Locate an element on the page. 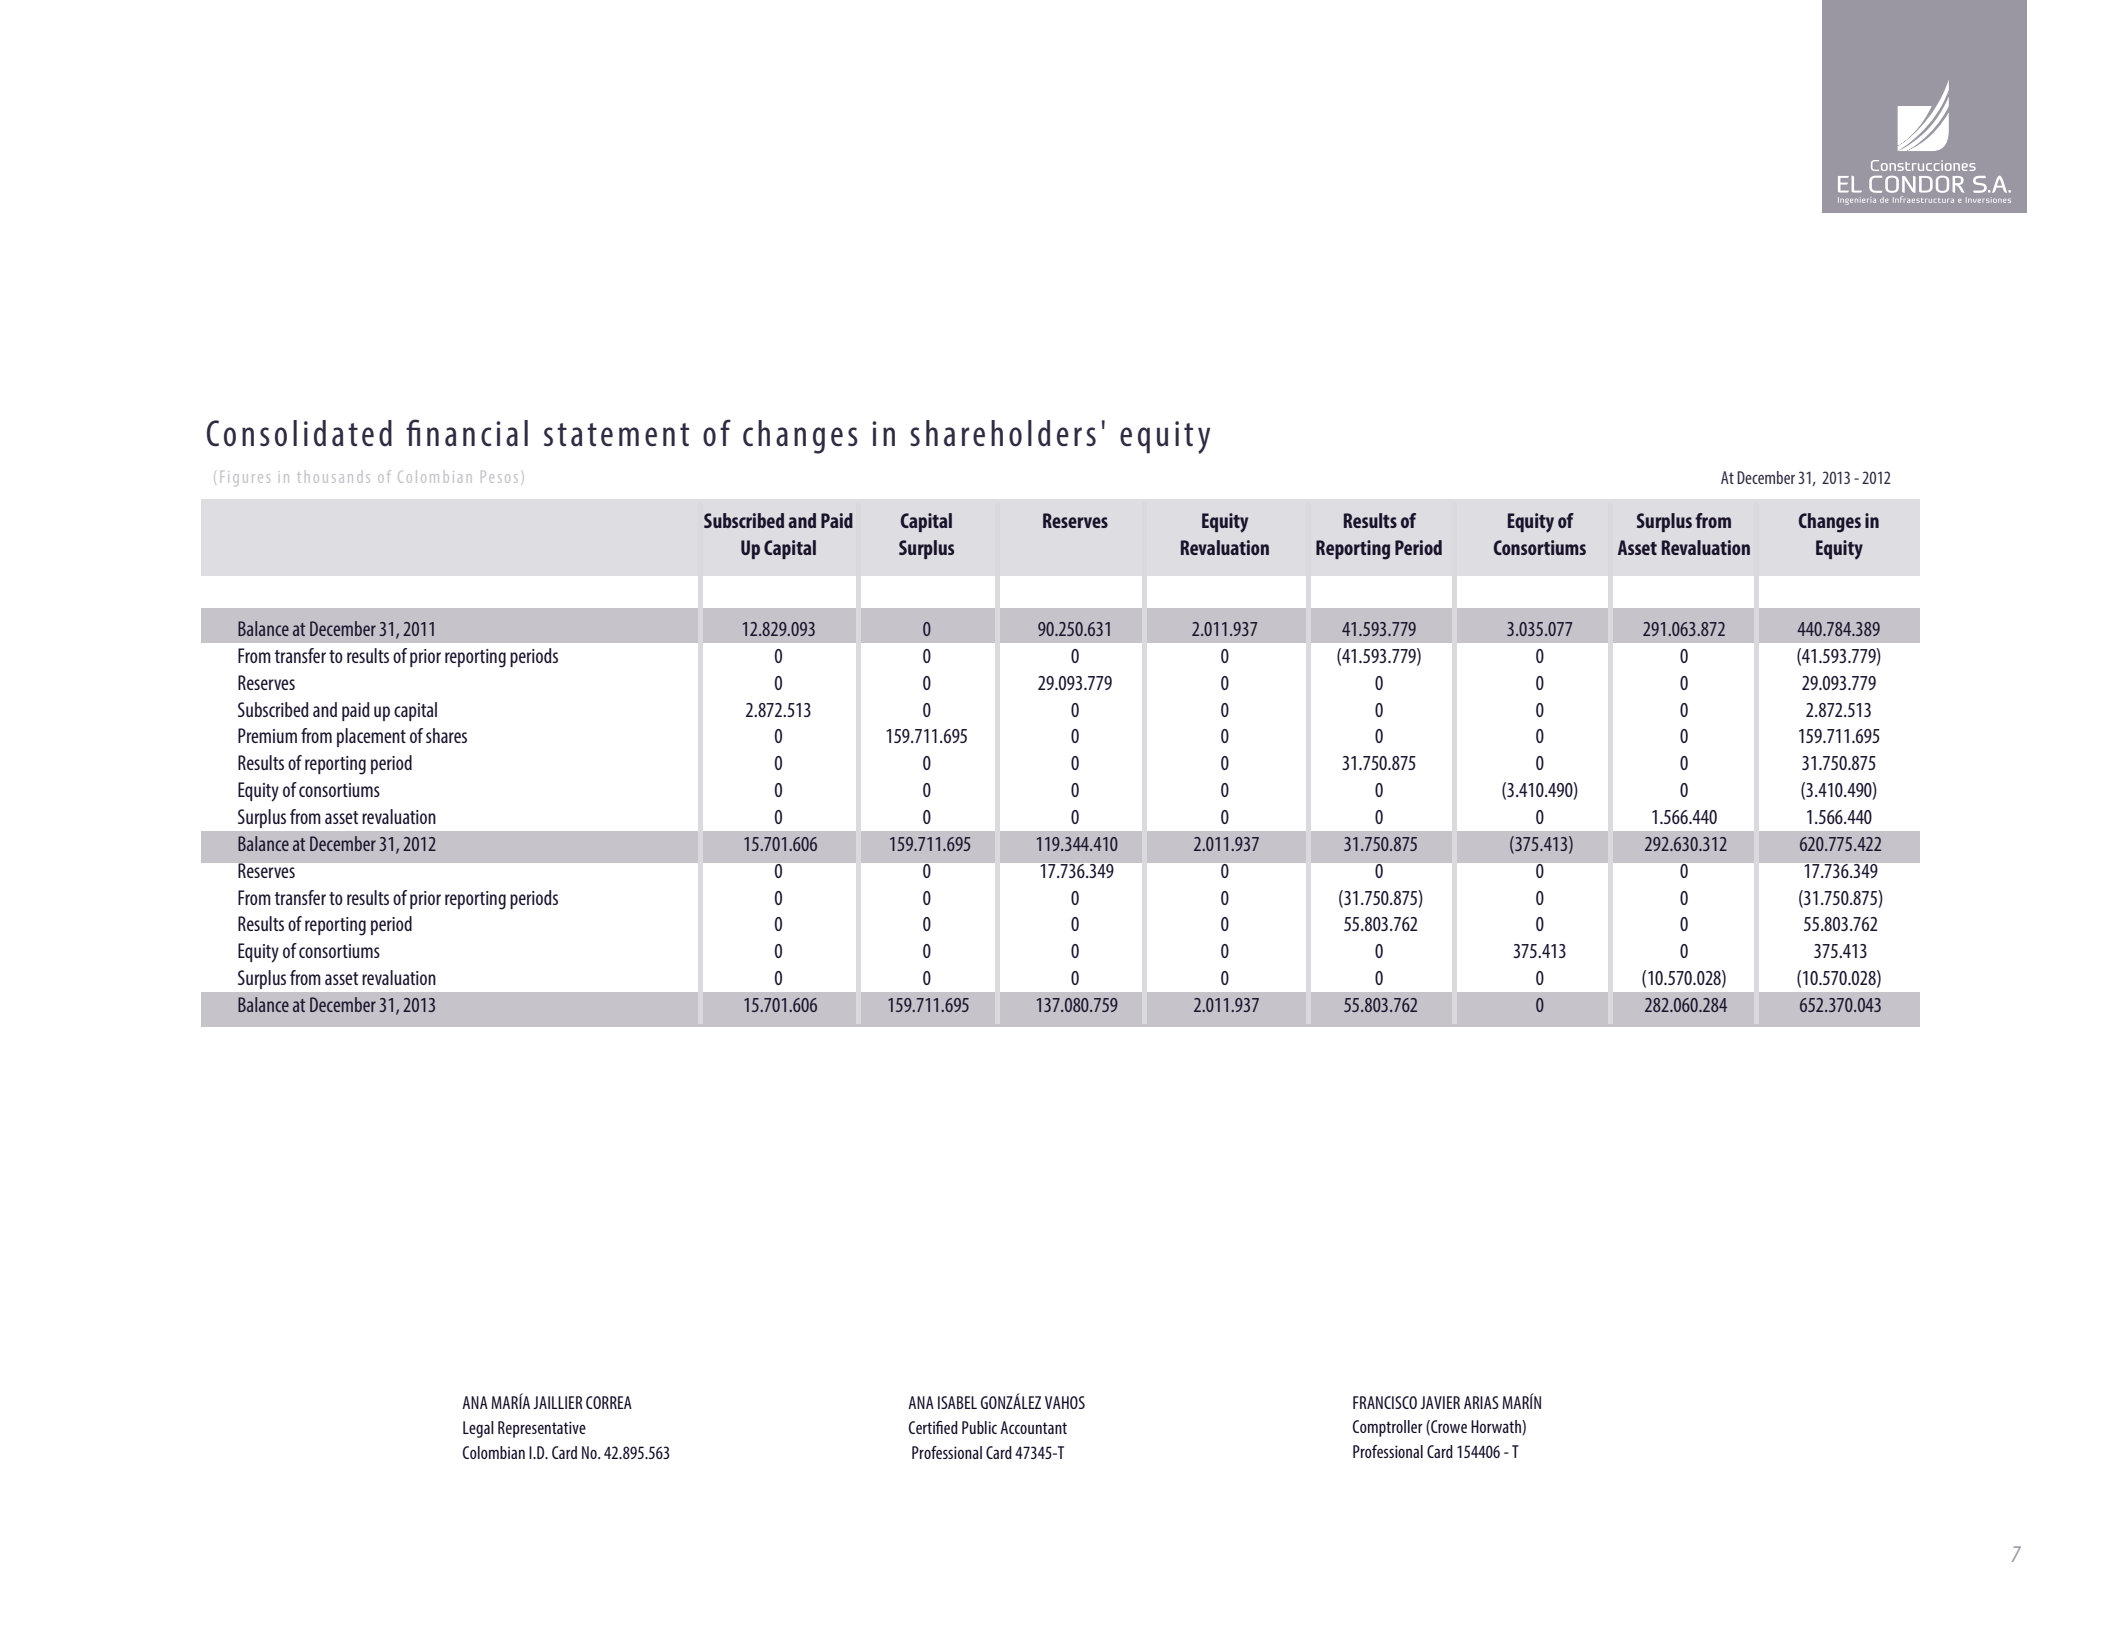  thousands is located at coordinates (333, 477).
